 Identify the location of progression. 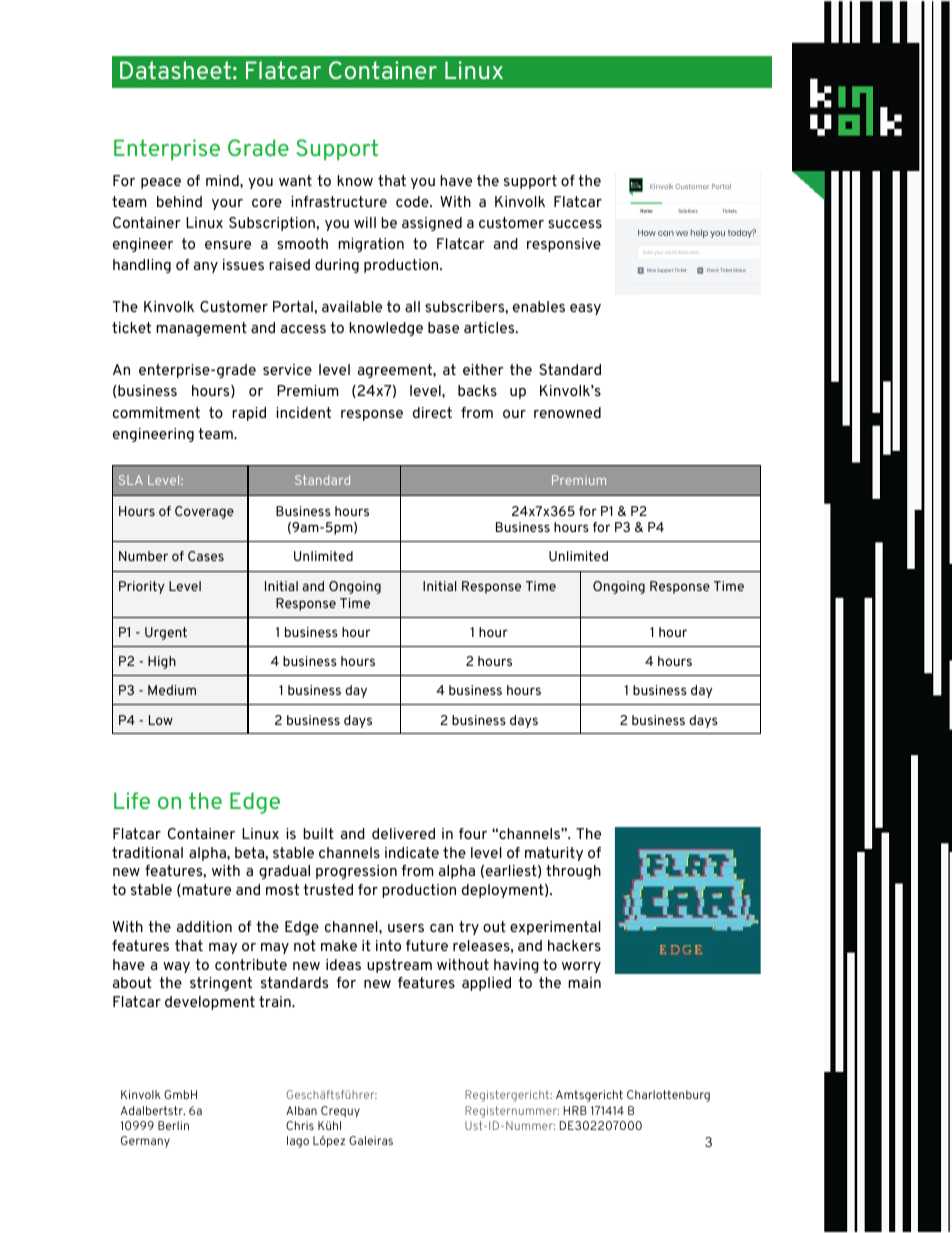
(356, 872).
